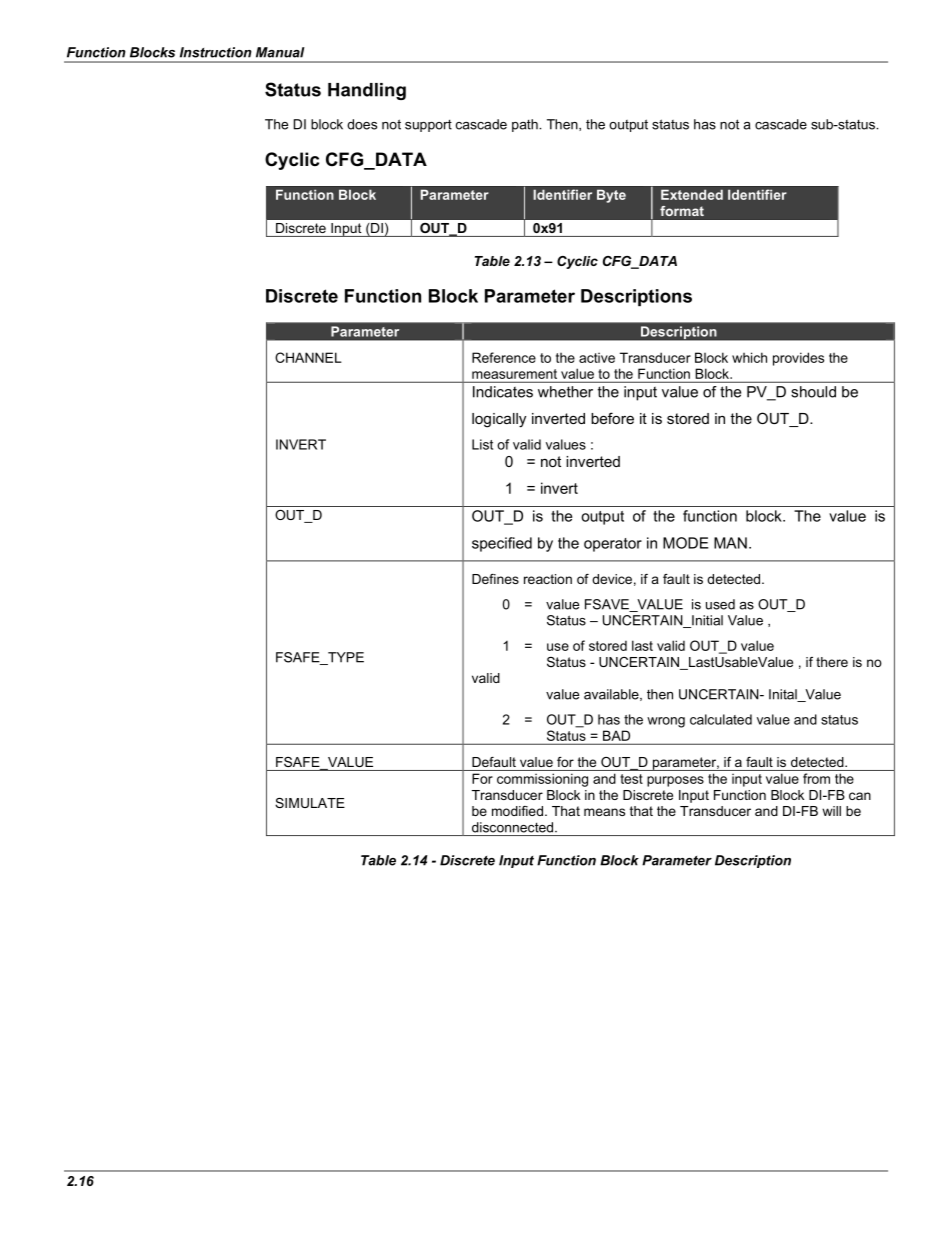 The image size is (952, 1233). What do you see at coordinates (280, 52) in the document?
I see `Manual` at bounding box center [280, 52].
